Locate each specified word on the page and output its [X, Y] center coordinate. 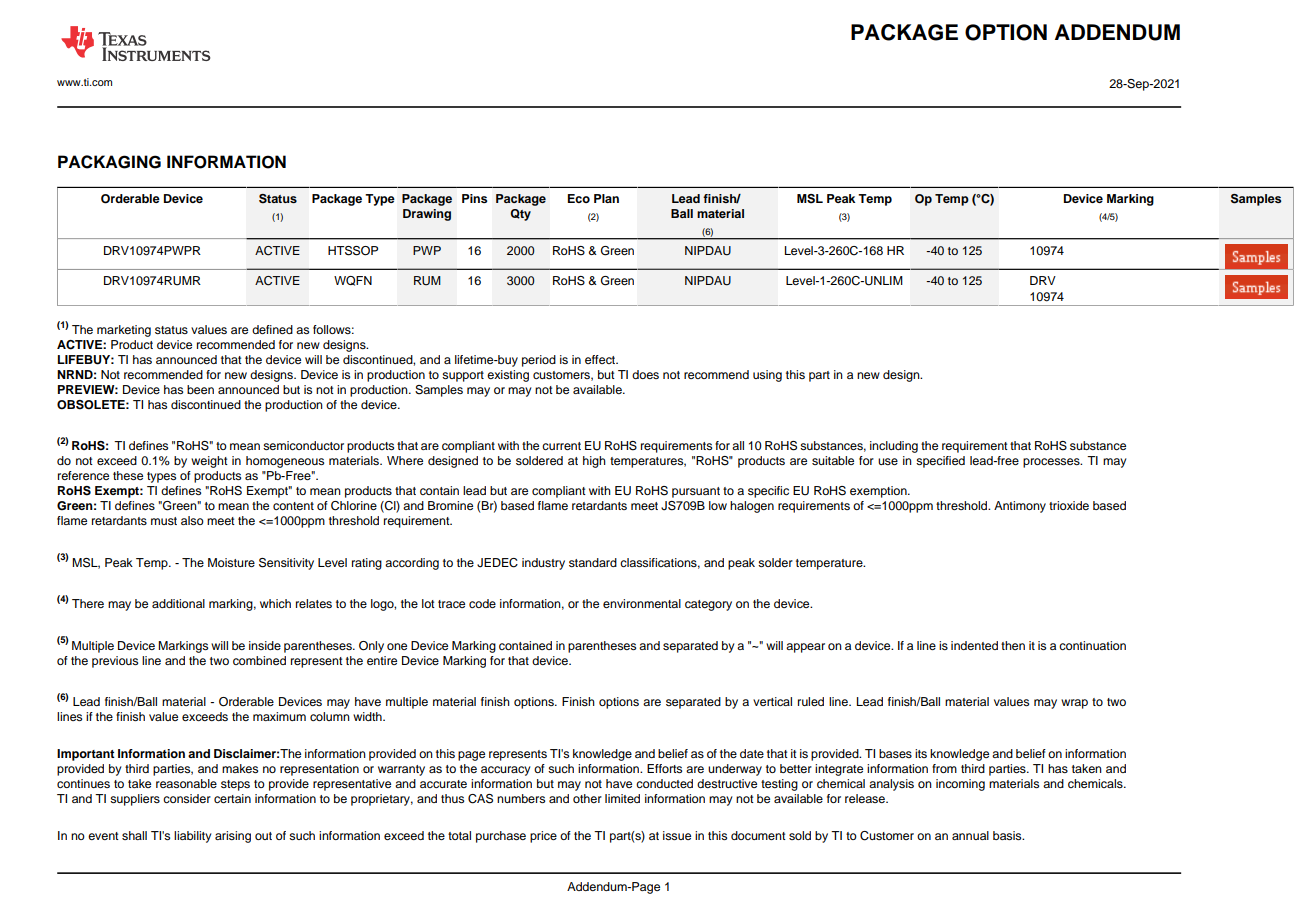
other [587, 798]
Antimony [1020, 507]
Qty [520, 215]
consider [187, 798]
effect [601, 359]
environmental [642, 603]
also [192, 520]
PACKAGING [109, 162]
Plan [606, 198]
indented [974, 645]
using [767, 376]
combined [259, 660]
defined [272, 329]
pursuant [696, 492]
